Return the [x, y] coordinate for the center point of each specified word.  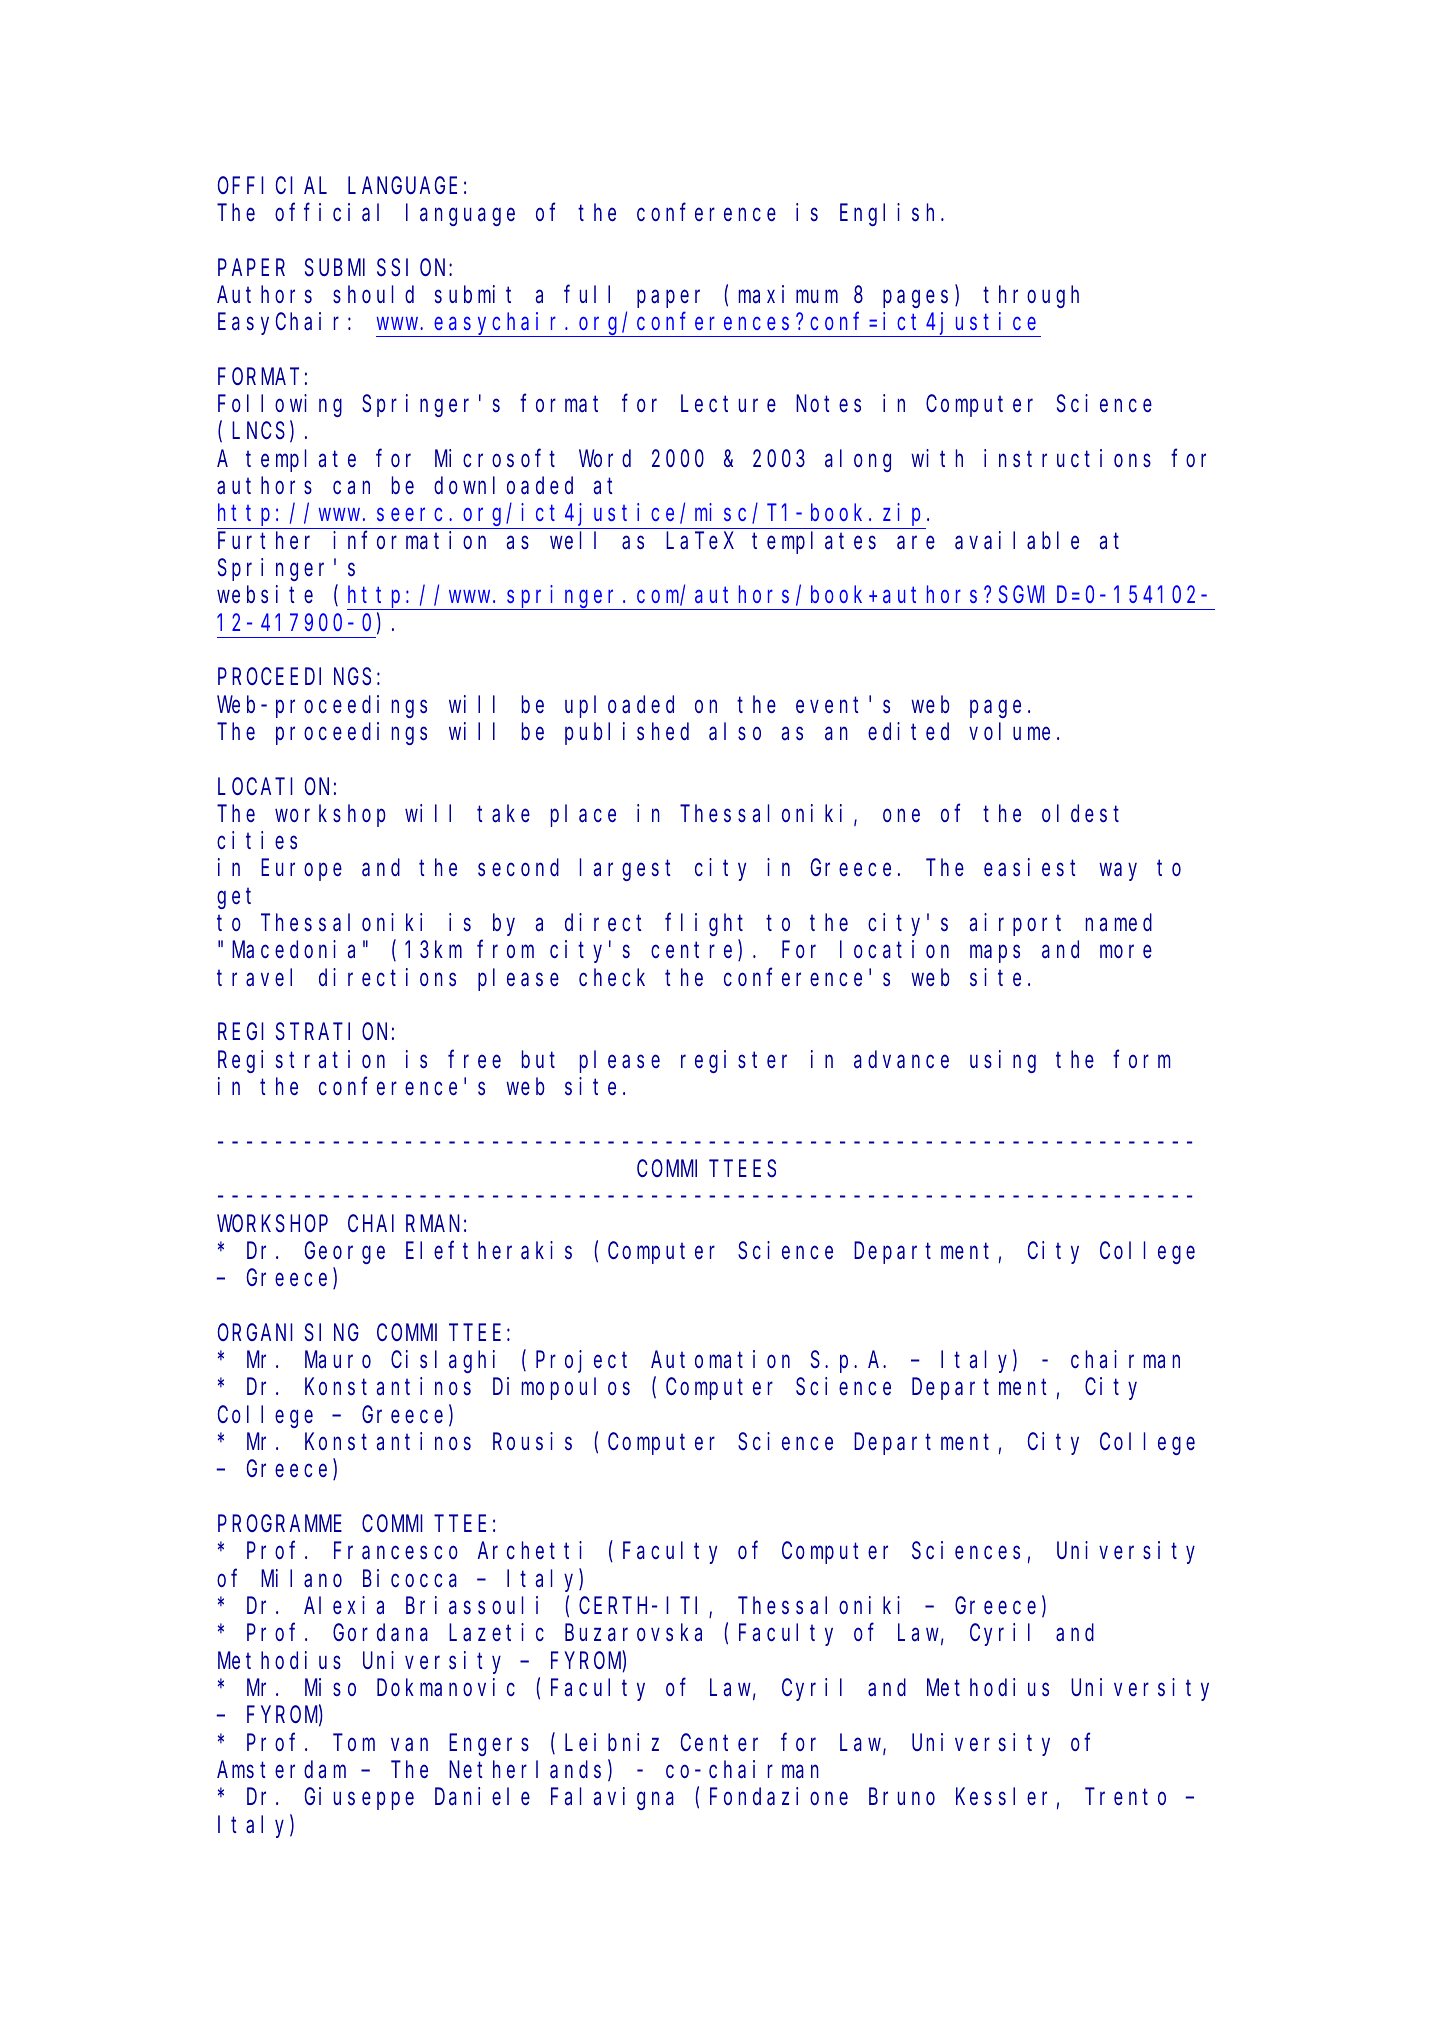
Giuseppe [359, 1798]
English [891, 214]
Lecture [728, 404]
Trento [1127, 1797]
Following [280, 405]
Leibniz [612, 1742]
